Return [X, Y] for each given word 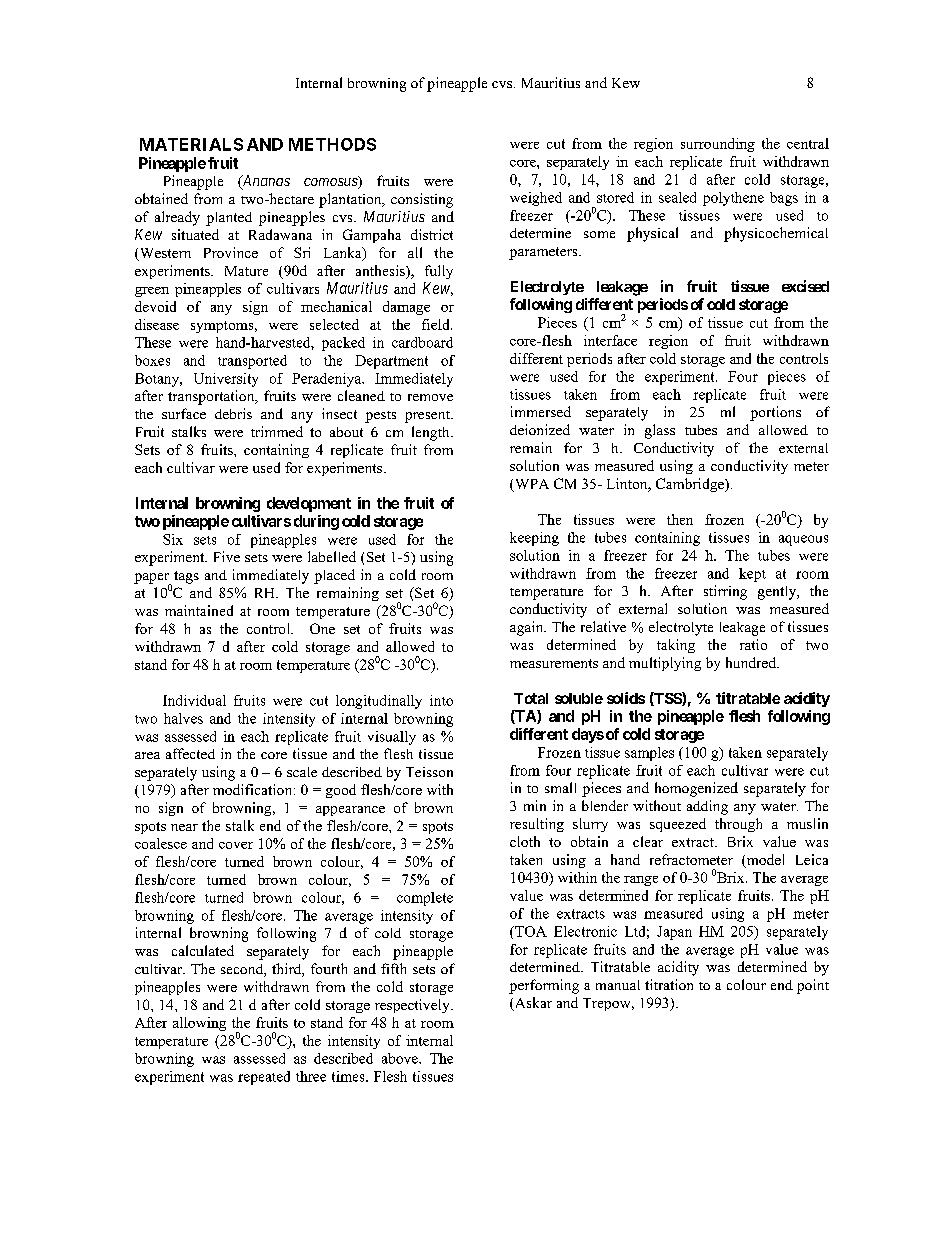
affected [190, 753]
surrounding [718, 145]
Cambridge [691, 485]
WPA [530, 485]
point [813, 986]
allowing [199, 1024]
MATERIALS [191, 144]
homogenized [696, 789]
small [560, 787]
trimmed [277, 431]
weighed [536, 199]
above [401, 1058]
